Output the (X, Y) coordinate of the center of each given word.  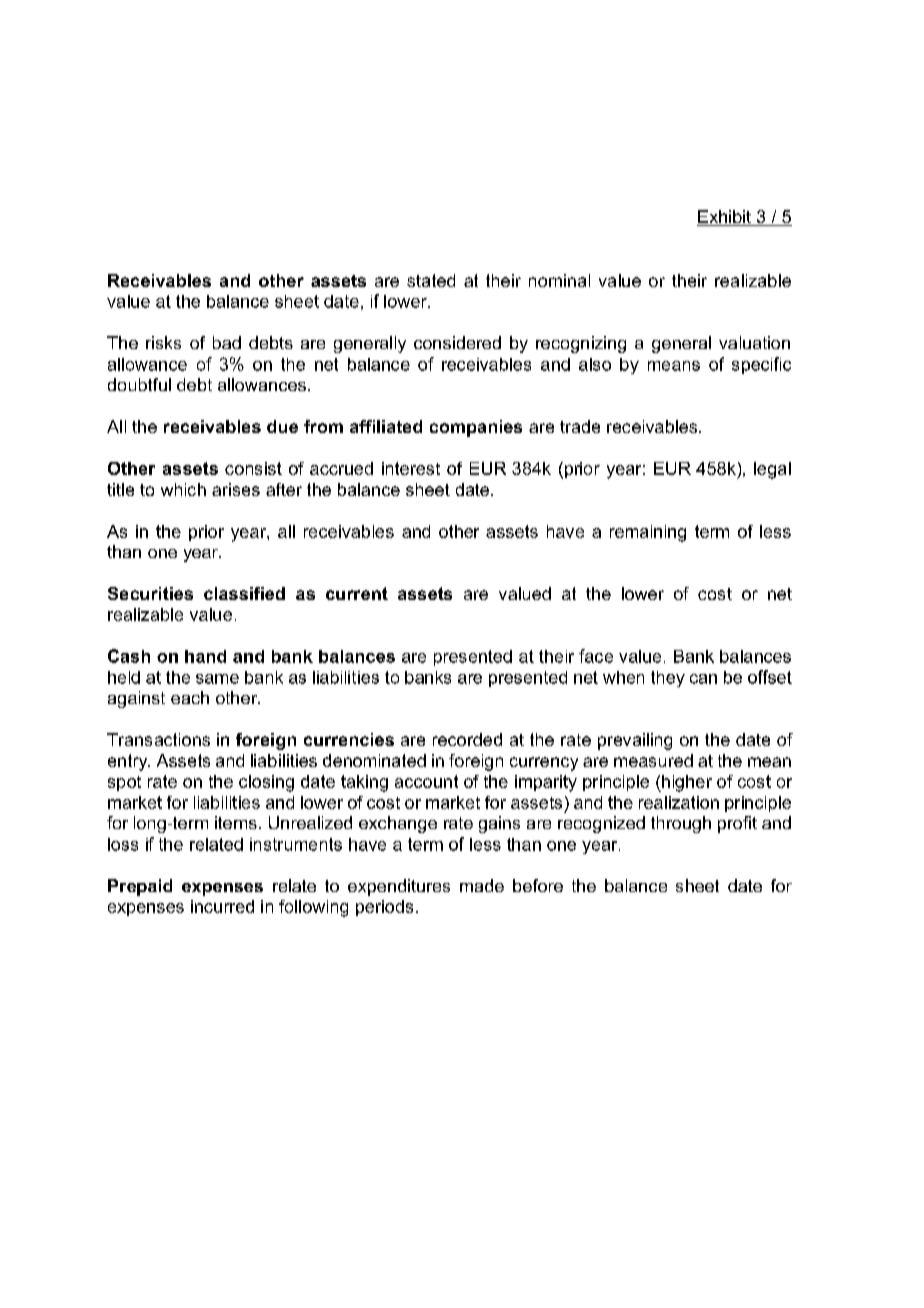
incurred (222, 906)
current (357, 593)
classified (244, 593)
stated (431, 280)
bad (227, 342)
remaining (648, 533)
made (482, 885)
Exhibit (725, 218)
